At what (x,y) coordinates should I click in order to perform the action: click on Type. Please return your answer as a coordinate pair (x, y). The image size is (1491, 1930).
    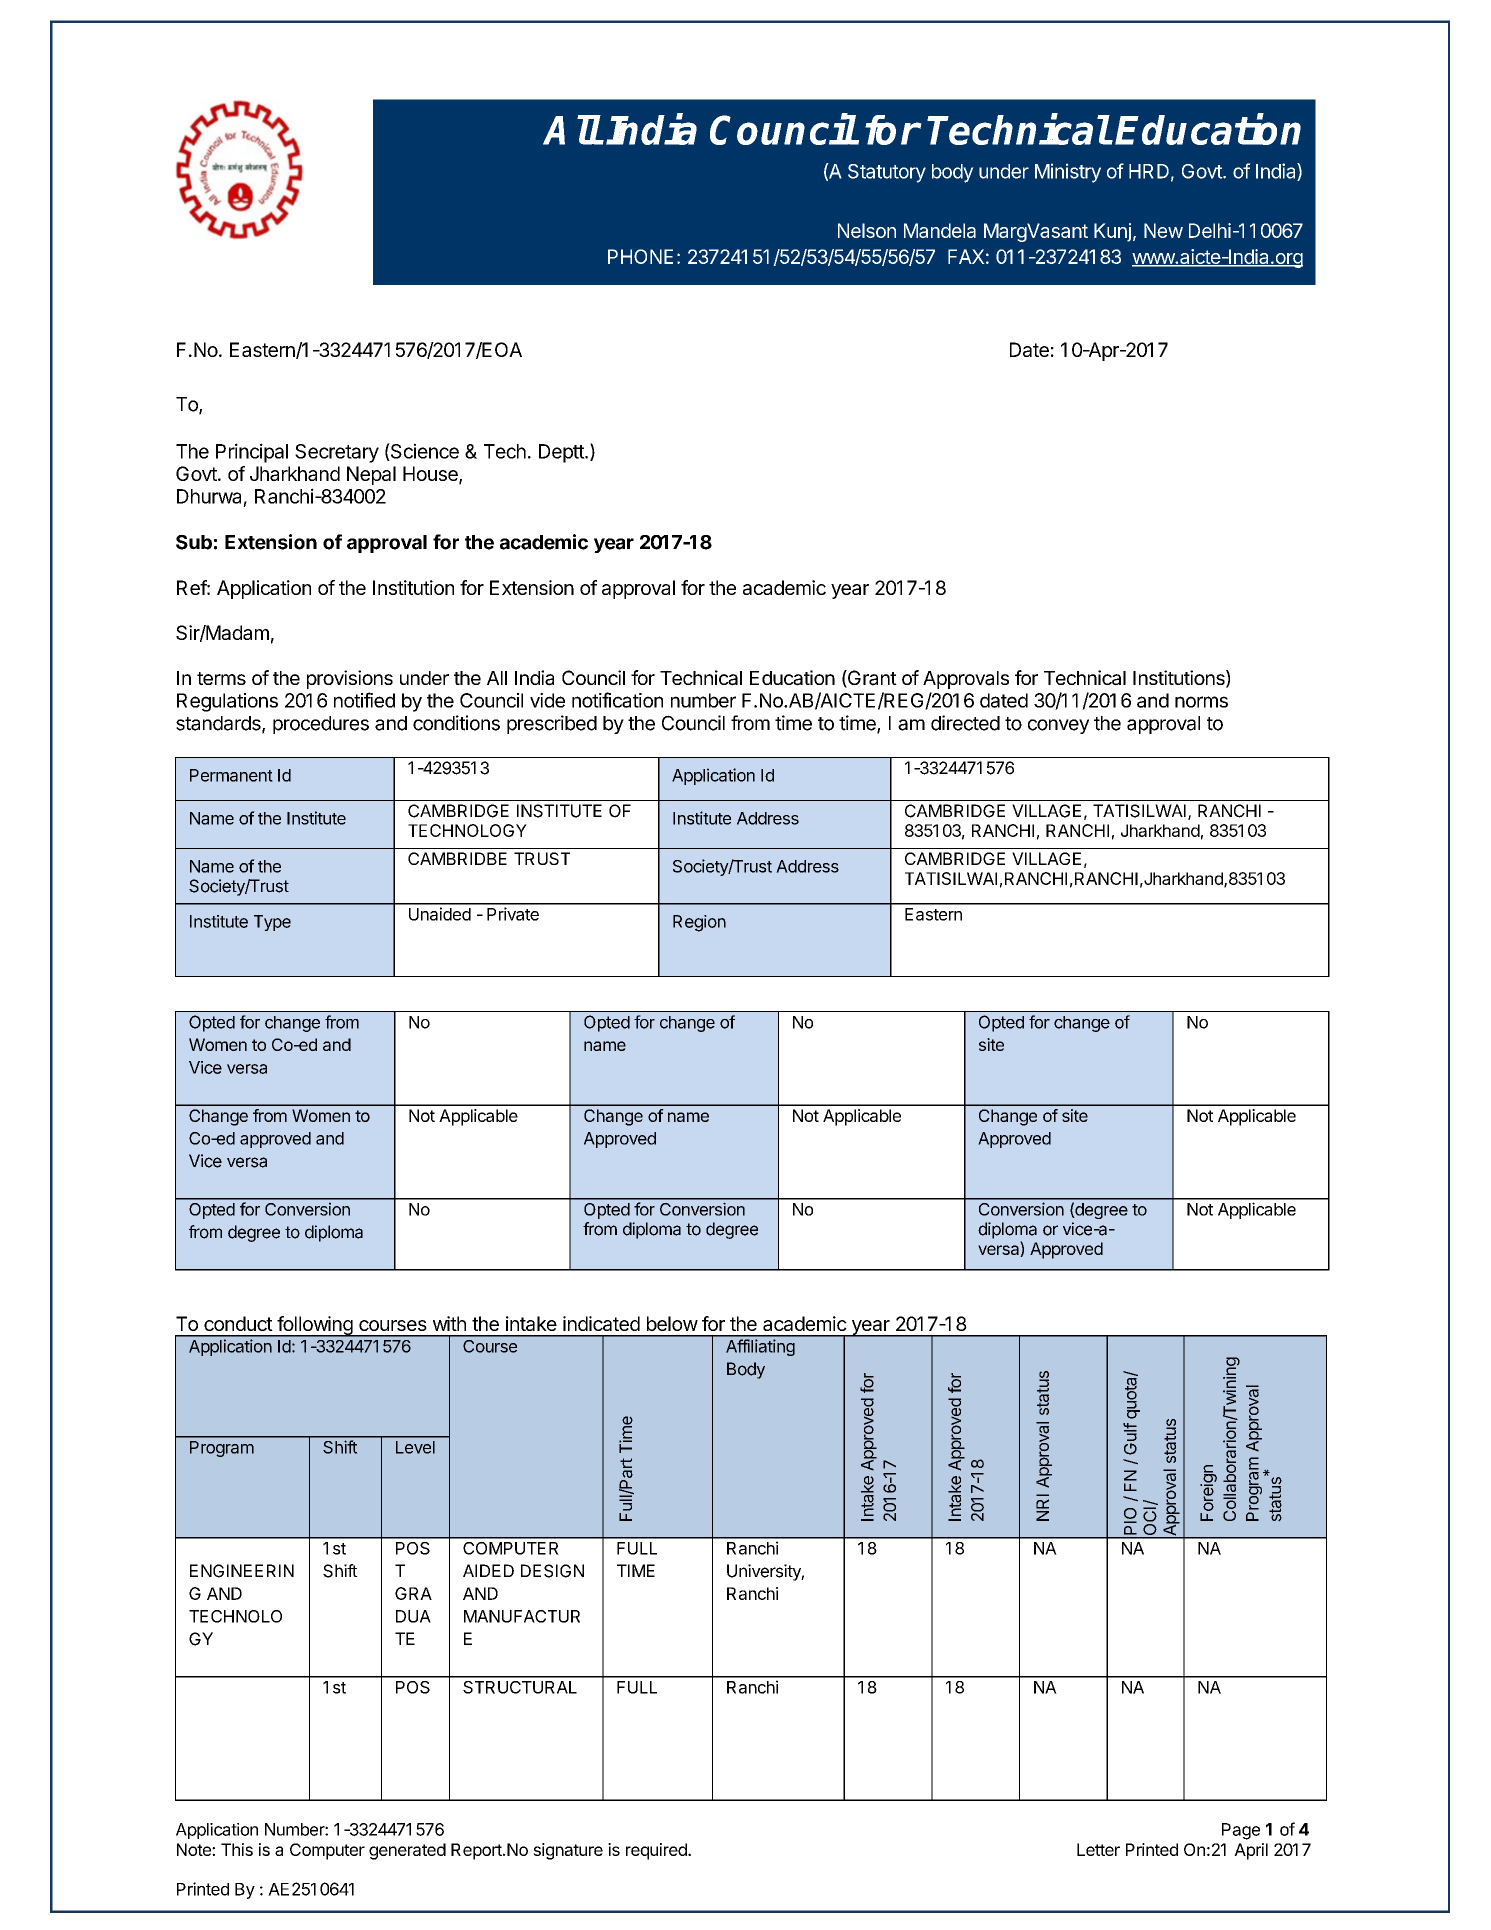
    Looking at the image, I should click on (272, 923).
